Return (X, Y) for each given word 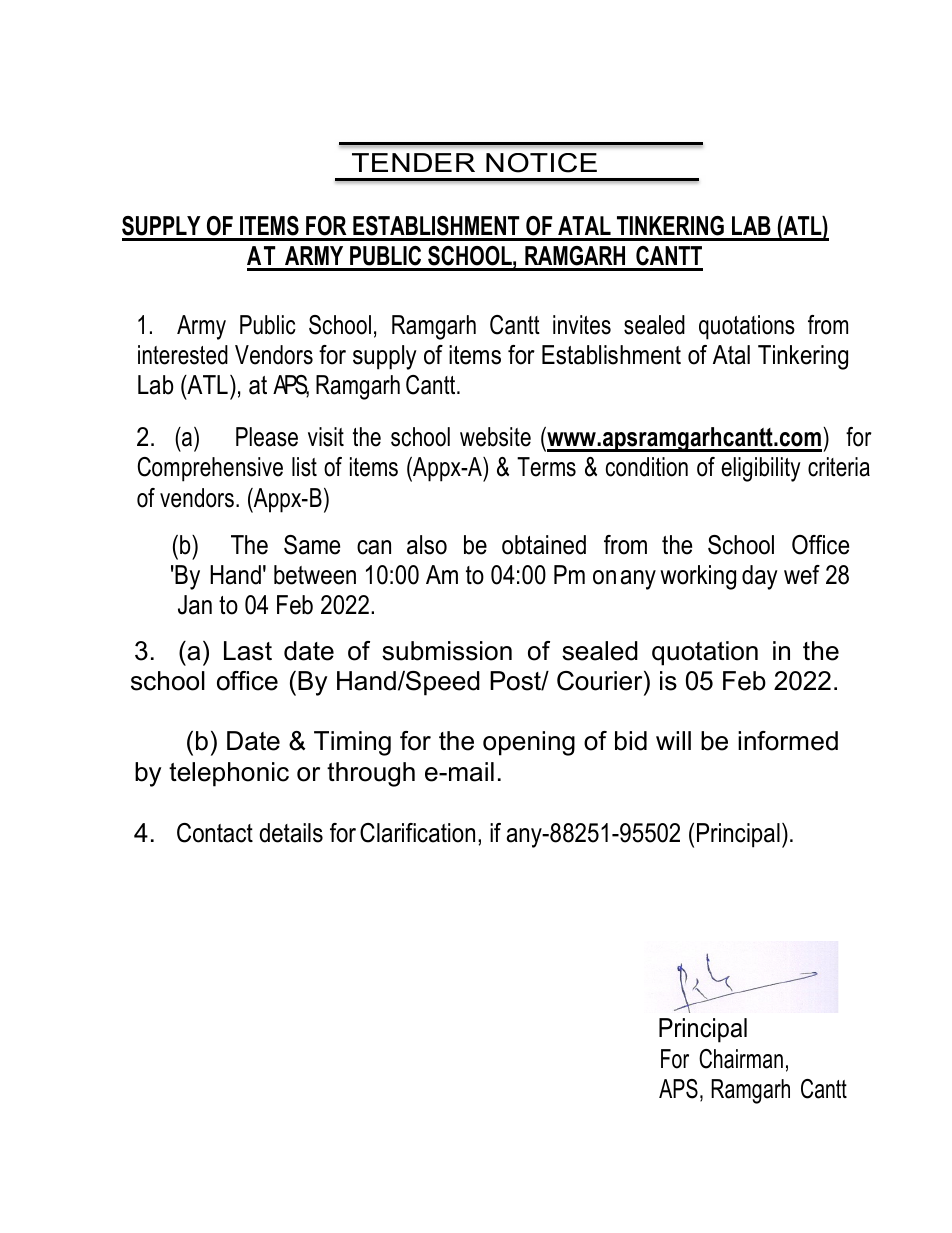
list (304, 467)
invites (582, 325)
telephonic (229, 774)
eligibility (761, 469)
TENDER (413, 162)
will (673, 740)
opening (529, 743)
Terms (546, 467)
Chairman (741, 1059)
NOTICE (541, 163)
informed (788, 741)
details (291, 833)
